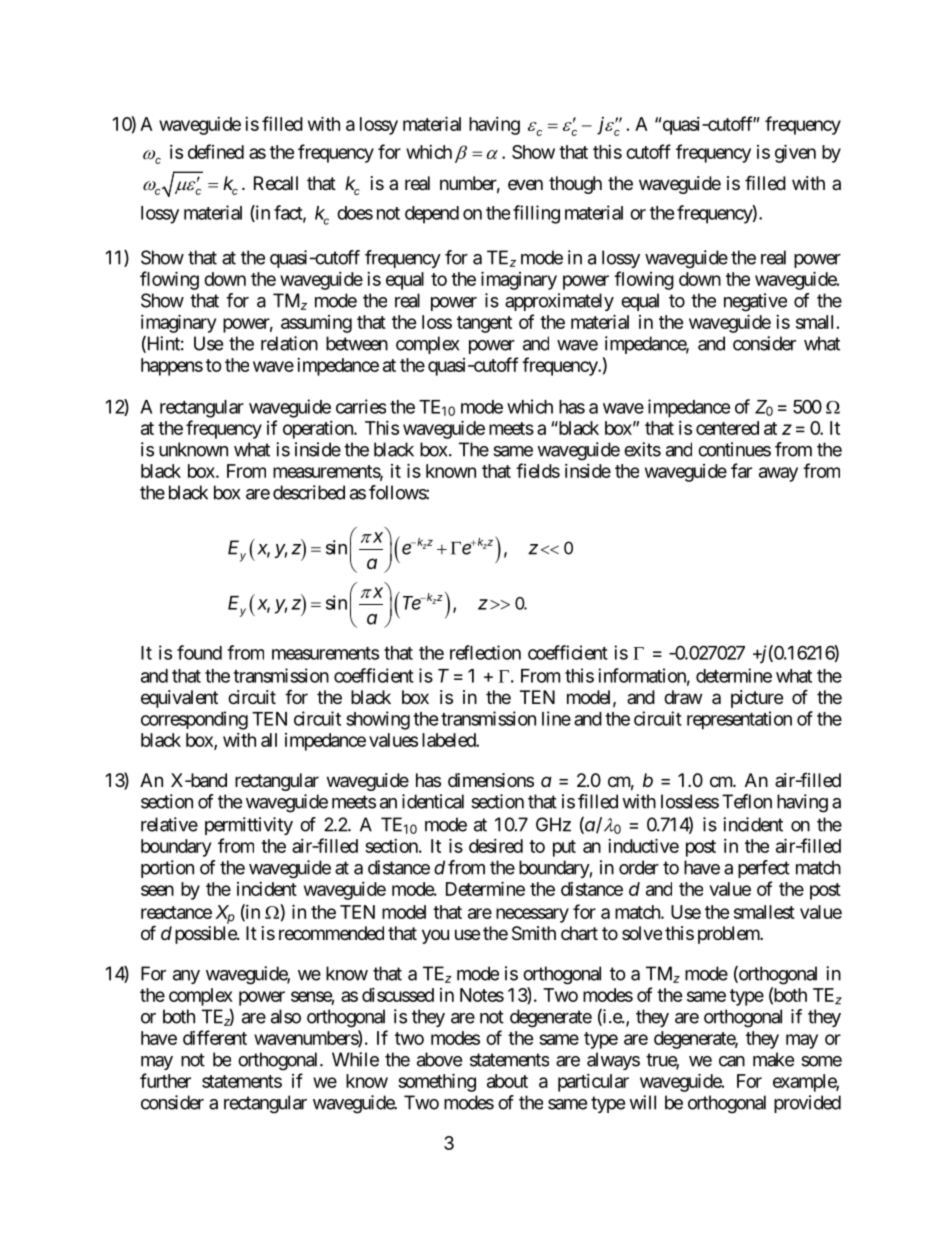 The width and height of the page is (952, 1233). Describe the element at coordinates (194, 720) in the page. I see `corresponding` at that location.
